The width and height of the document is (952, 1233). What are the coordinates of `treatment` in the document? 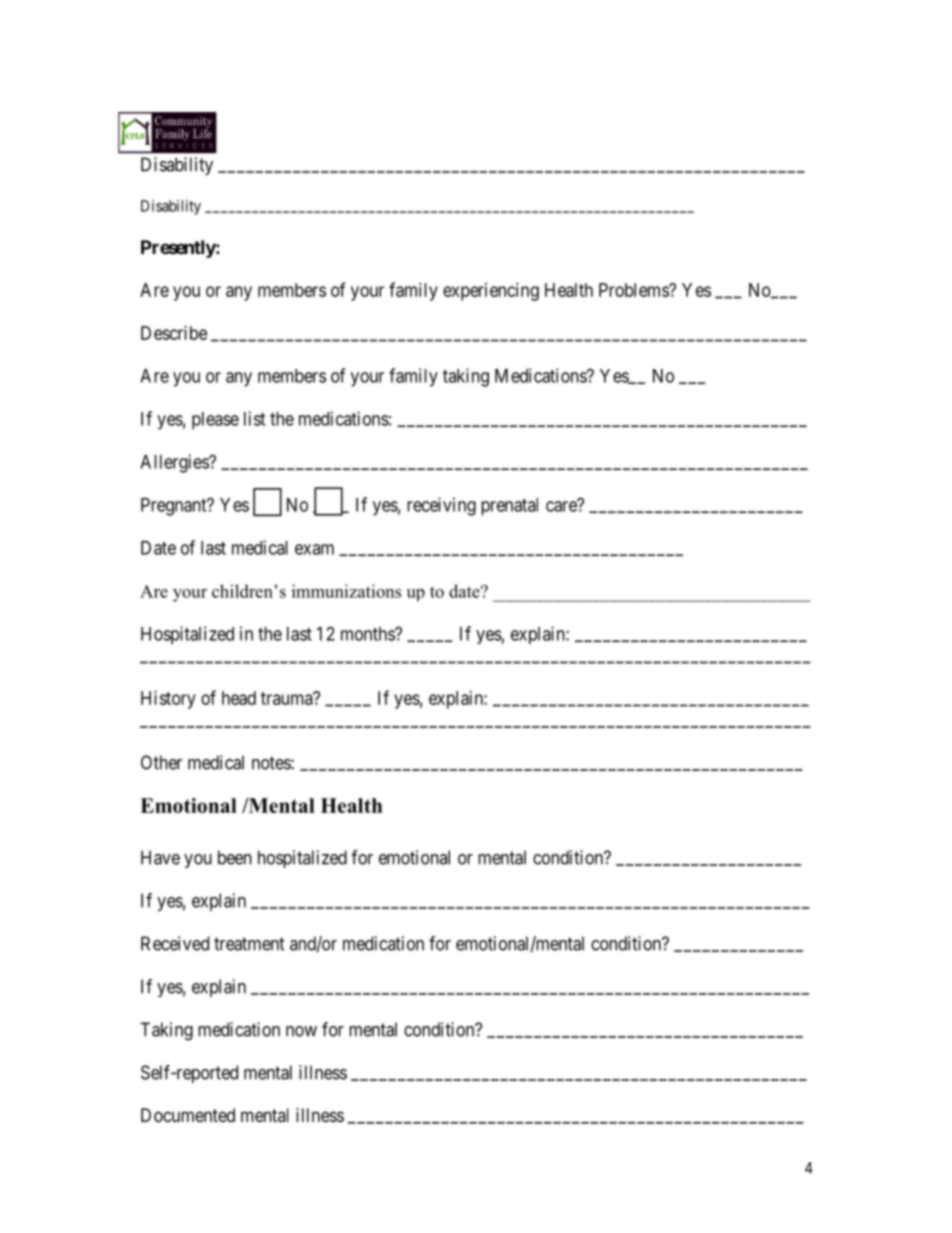 It's located at (249, 944).
